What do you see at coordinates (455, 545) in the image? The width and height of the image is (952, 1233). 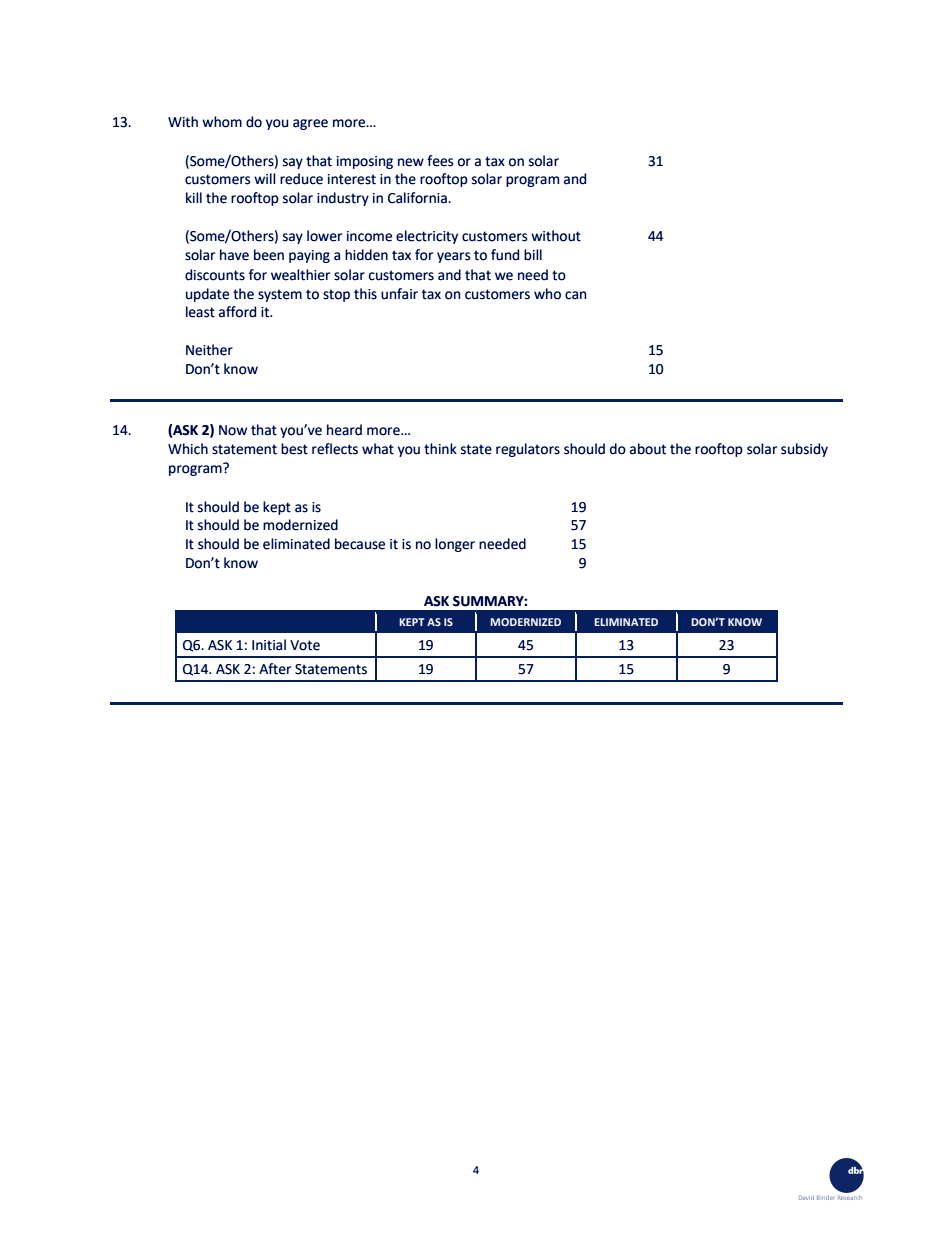 I see `longer` at bounding box center [455, 545].
